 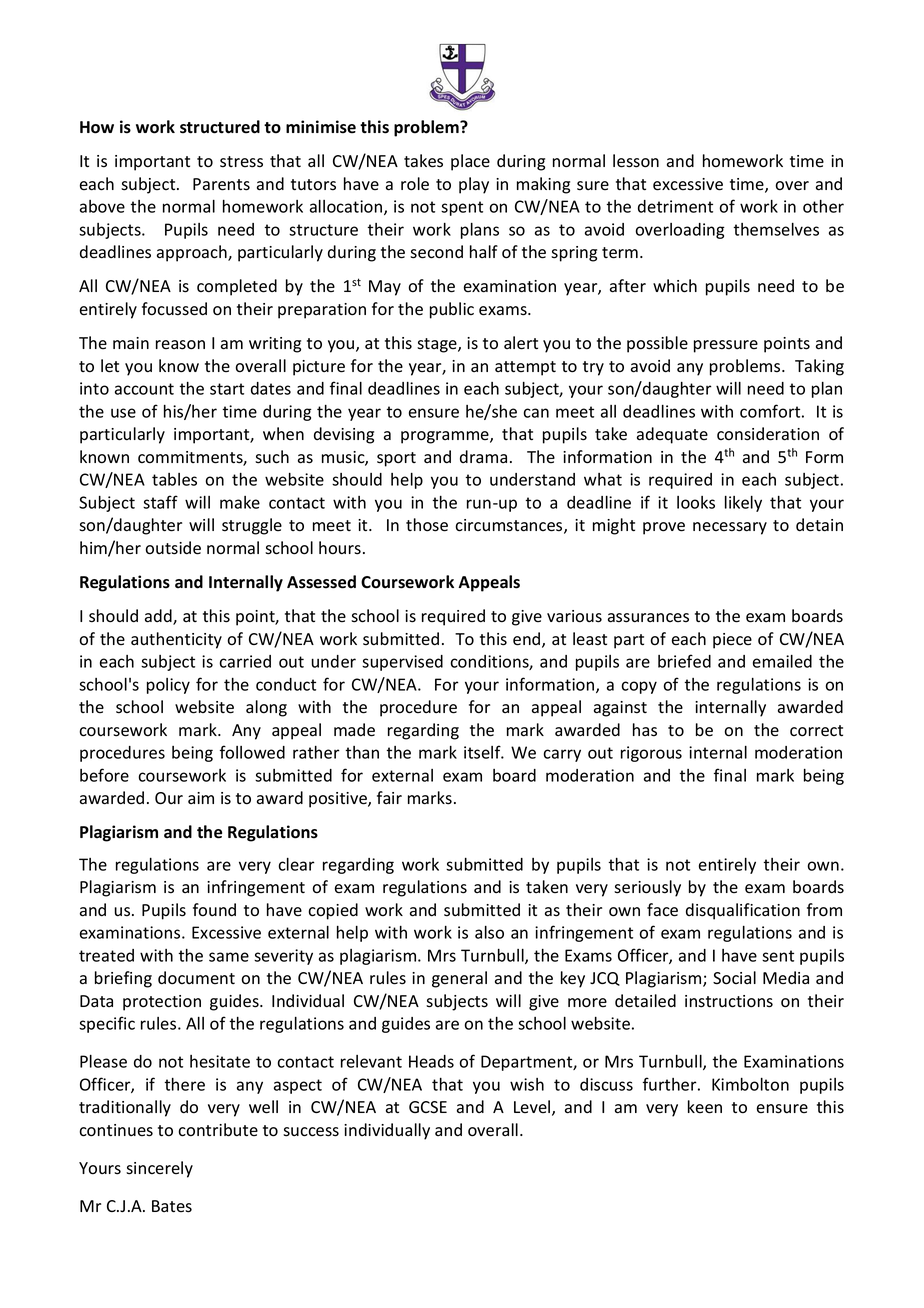 What do you see at coordinates (705, 1107) in the screenshot?
I see `keen` at bounding box center [705, 1107].
